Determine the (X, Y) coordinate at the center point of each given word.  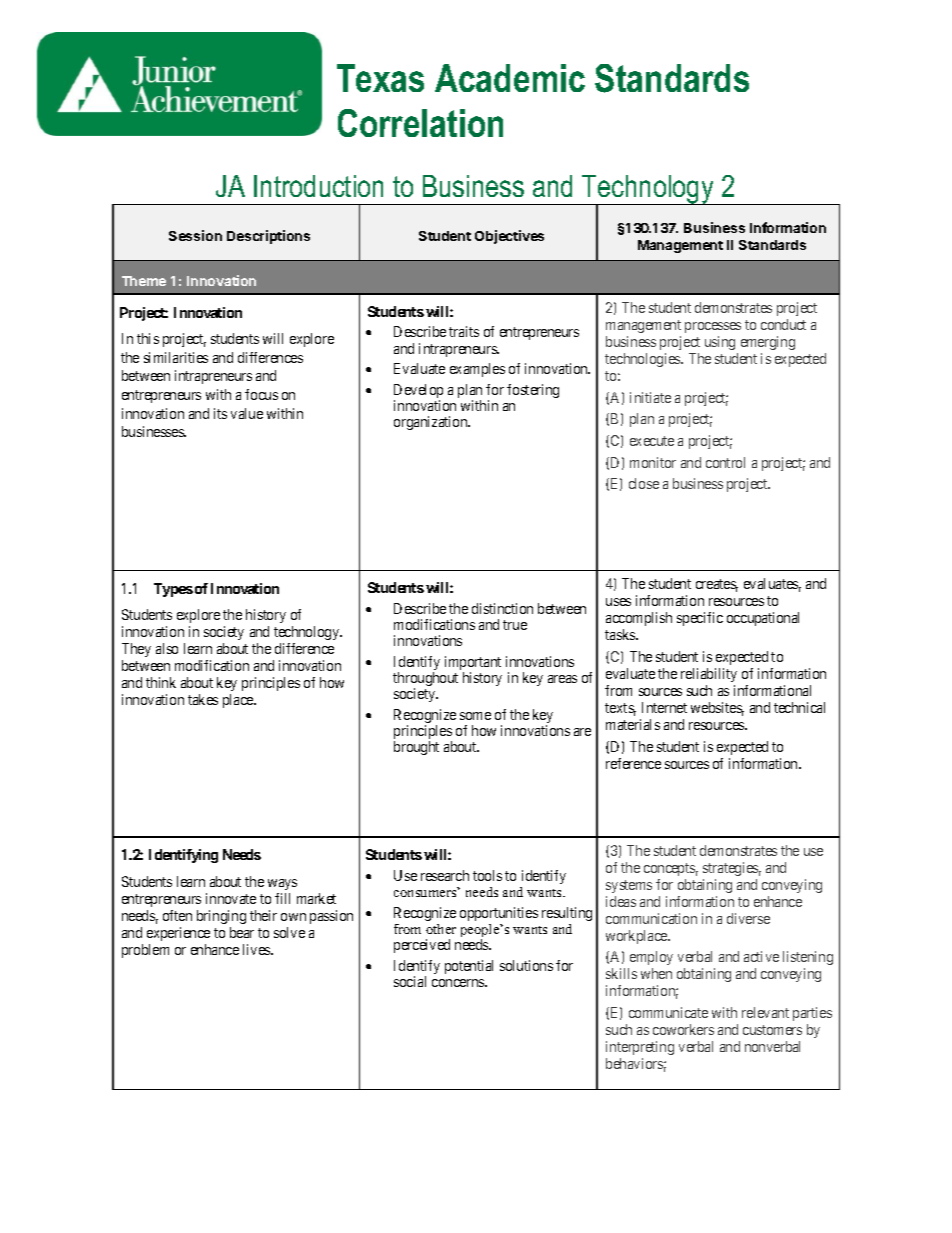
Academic (510, 78)
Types (173, 590)
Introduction (318, 186)
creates (717, 585)
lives (257, 949)
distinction (502, 608)
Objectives (509, 237)
